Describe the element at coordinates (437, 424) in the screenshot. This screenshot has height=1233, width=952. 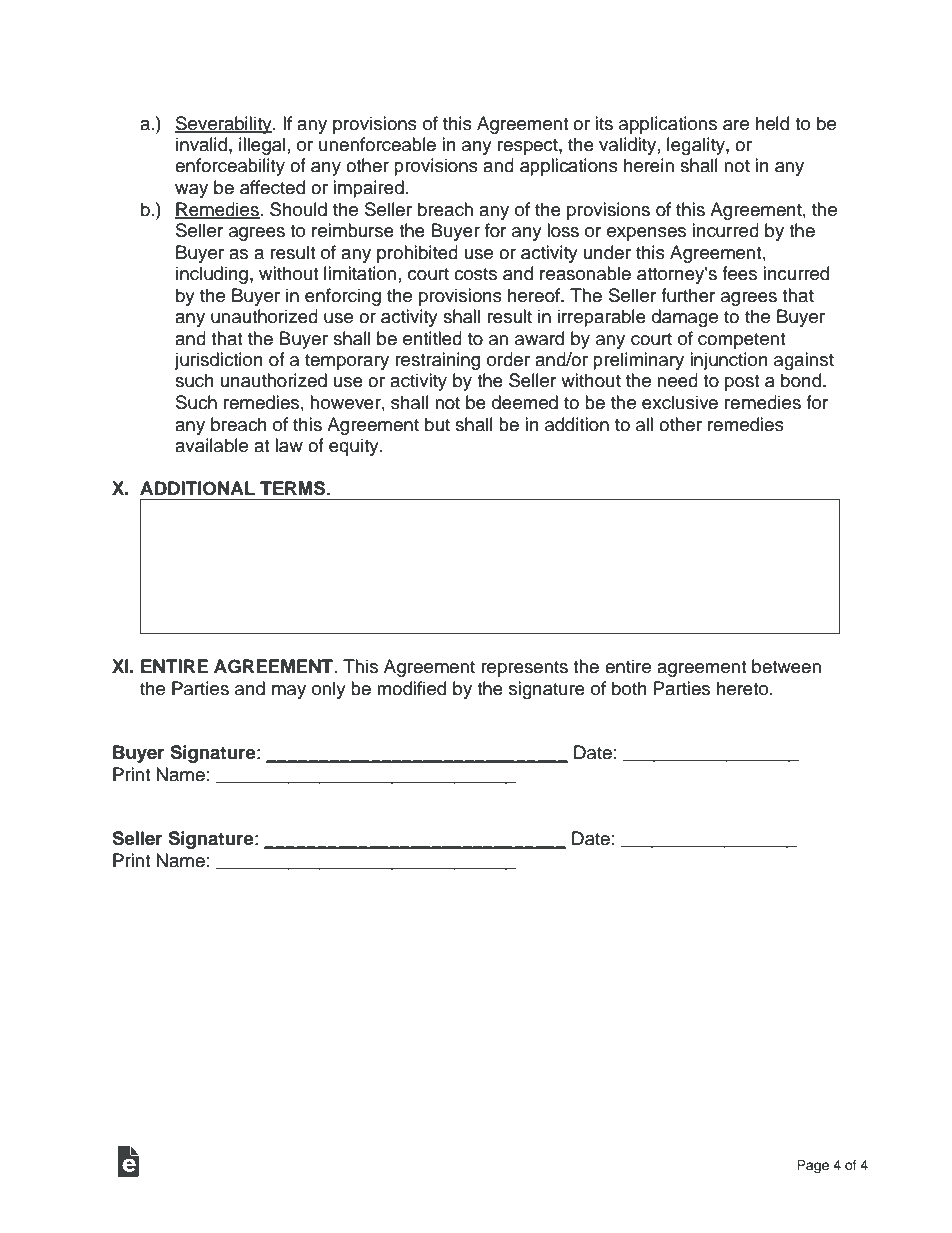
I see `but` at that location.
